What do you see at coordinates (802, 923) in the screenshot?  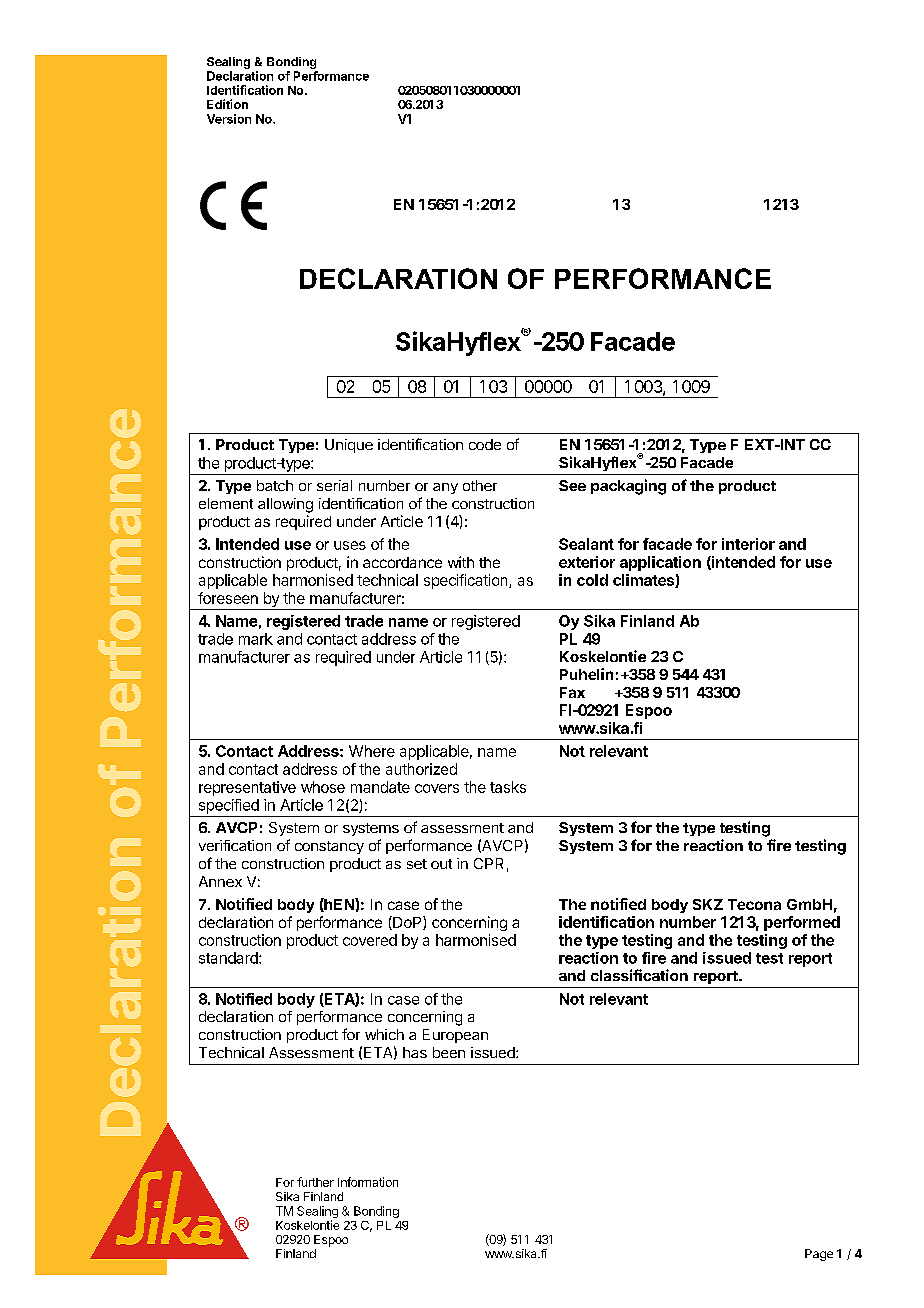 I see `performed` at bounding box center [802, 923].
